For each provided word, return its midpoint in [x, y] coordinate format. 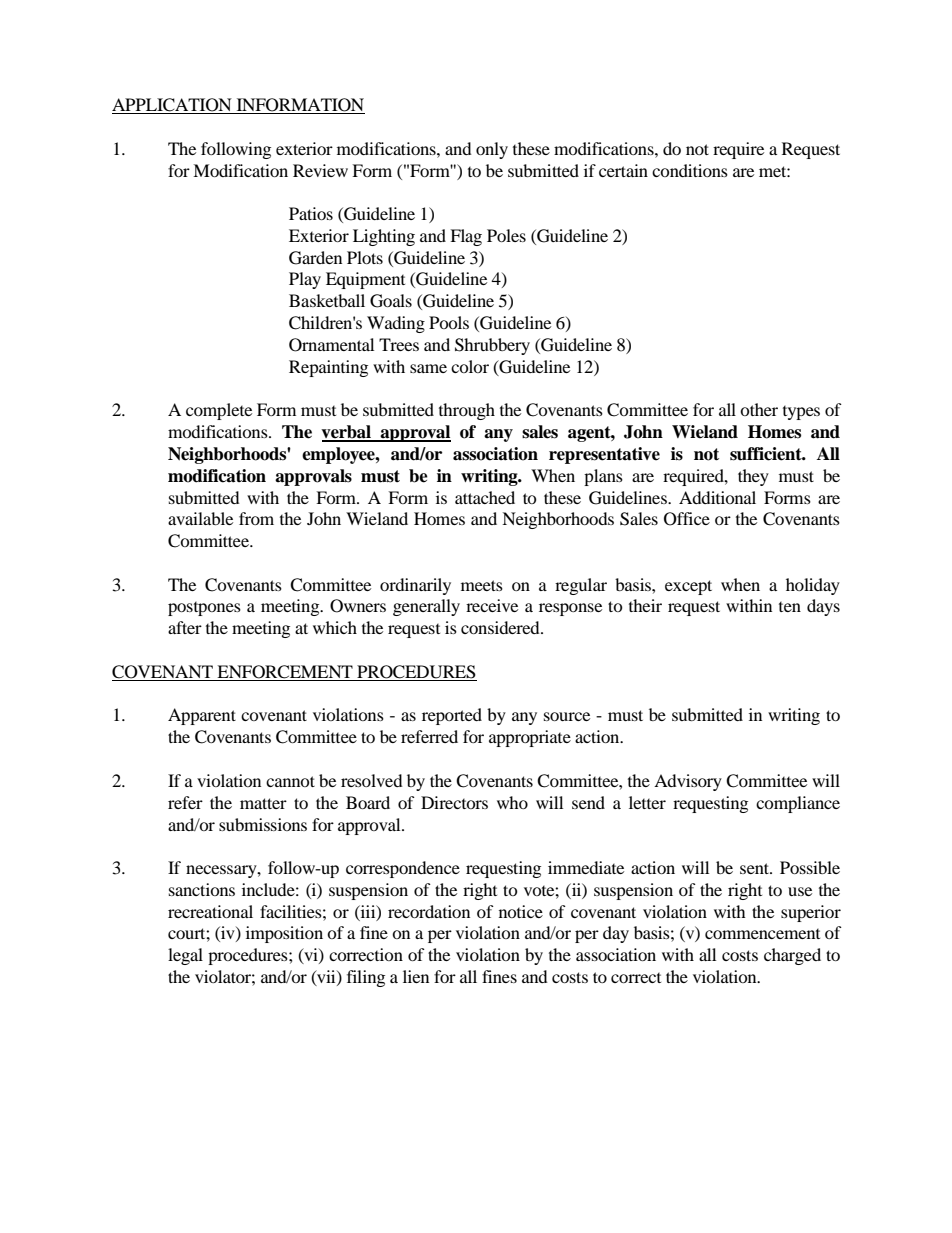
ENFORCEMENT [285, 673]
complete [219, 411]
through [467, 411]
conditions [690, 170]
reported [452, 716]
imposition [284, 934]
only [492, 150]
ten [790, 607]
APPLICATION [173, 106]
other [759, 409]
